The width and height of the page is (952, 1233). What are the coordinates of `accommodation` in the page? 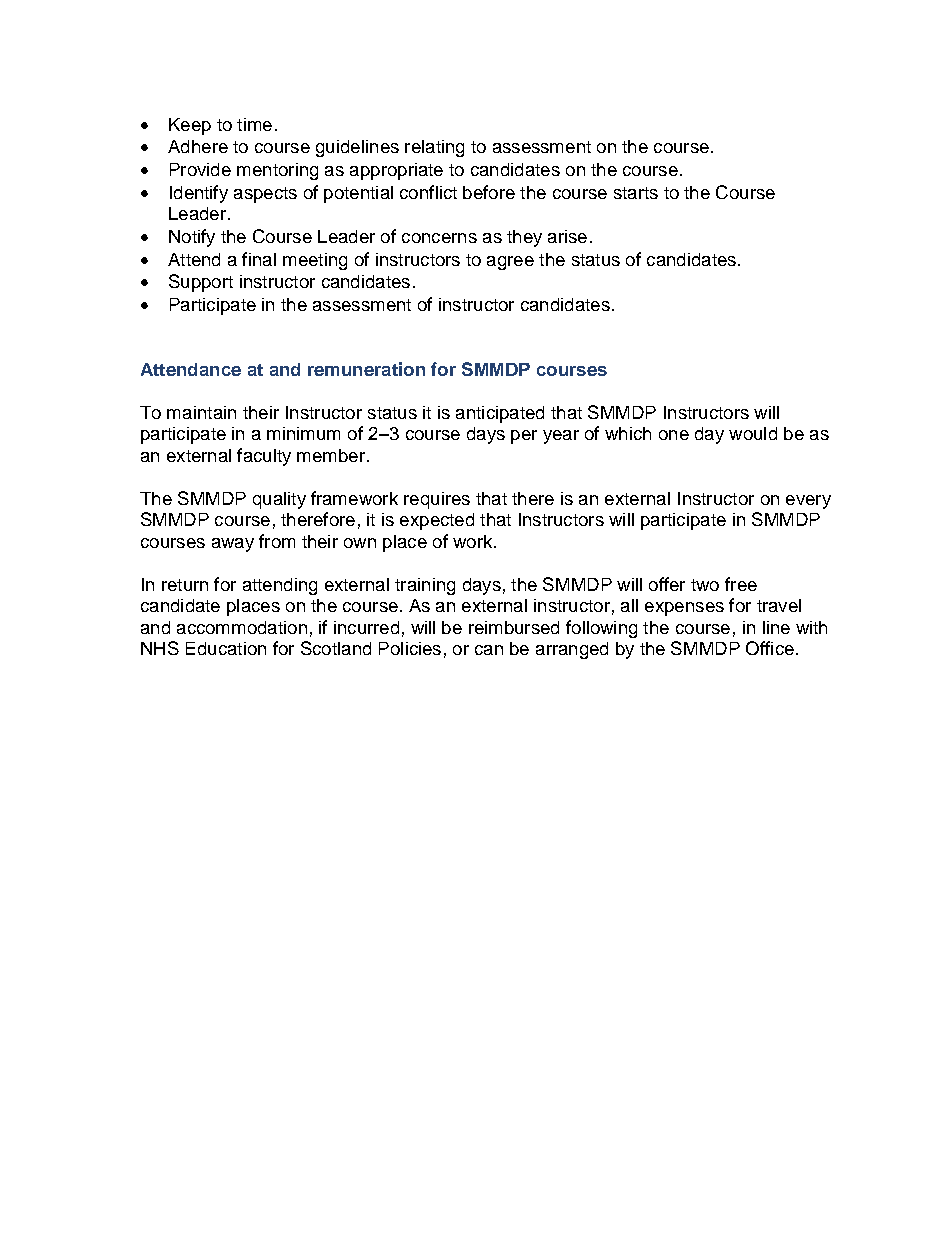 It's located at (242, 627).
